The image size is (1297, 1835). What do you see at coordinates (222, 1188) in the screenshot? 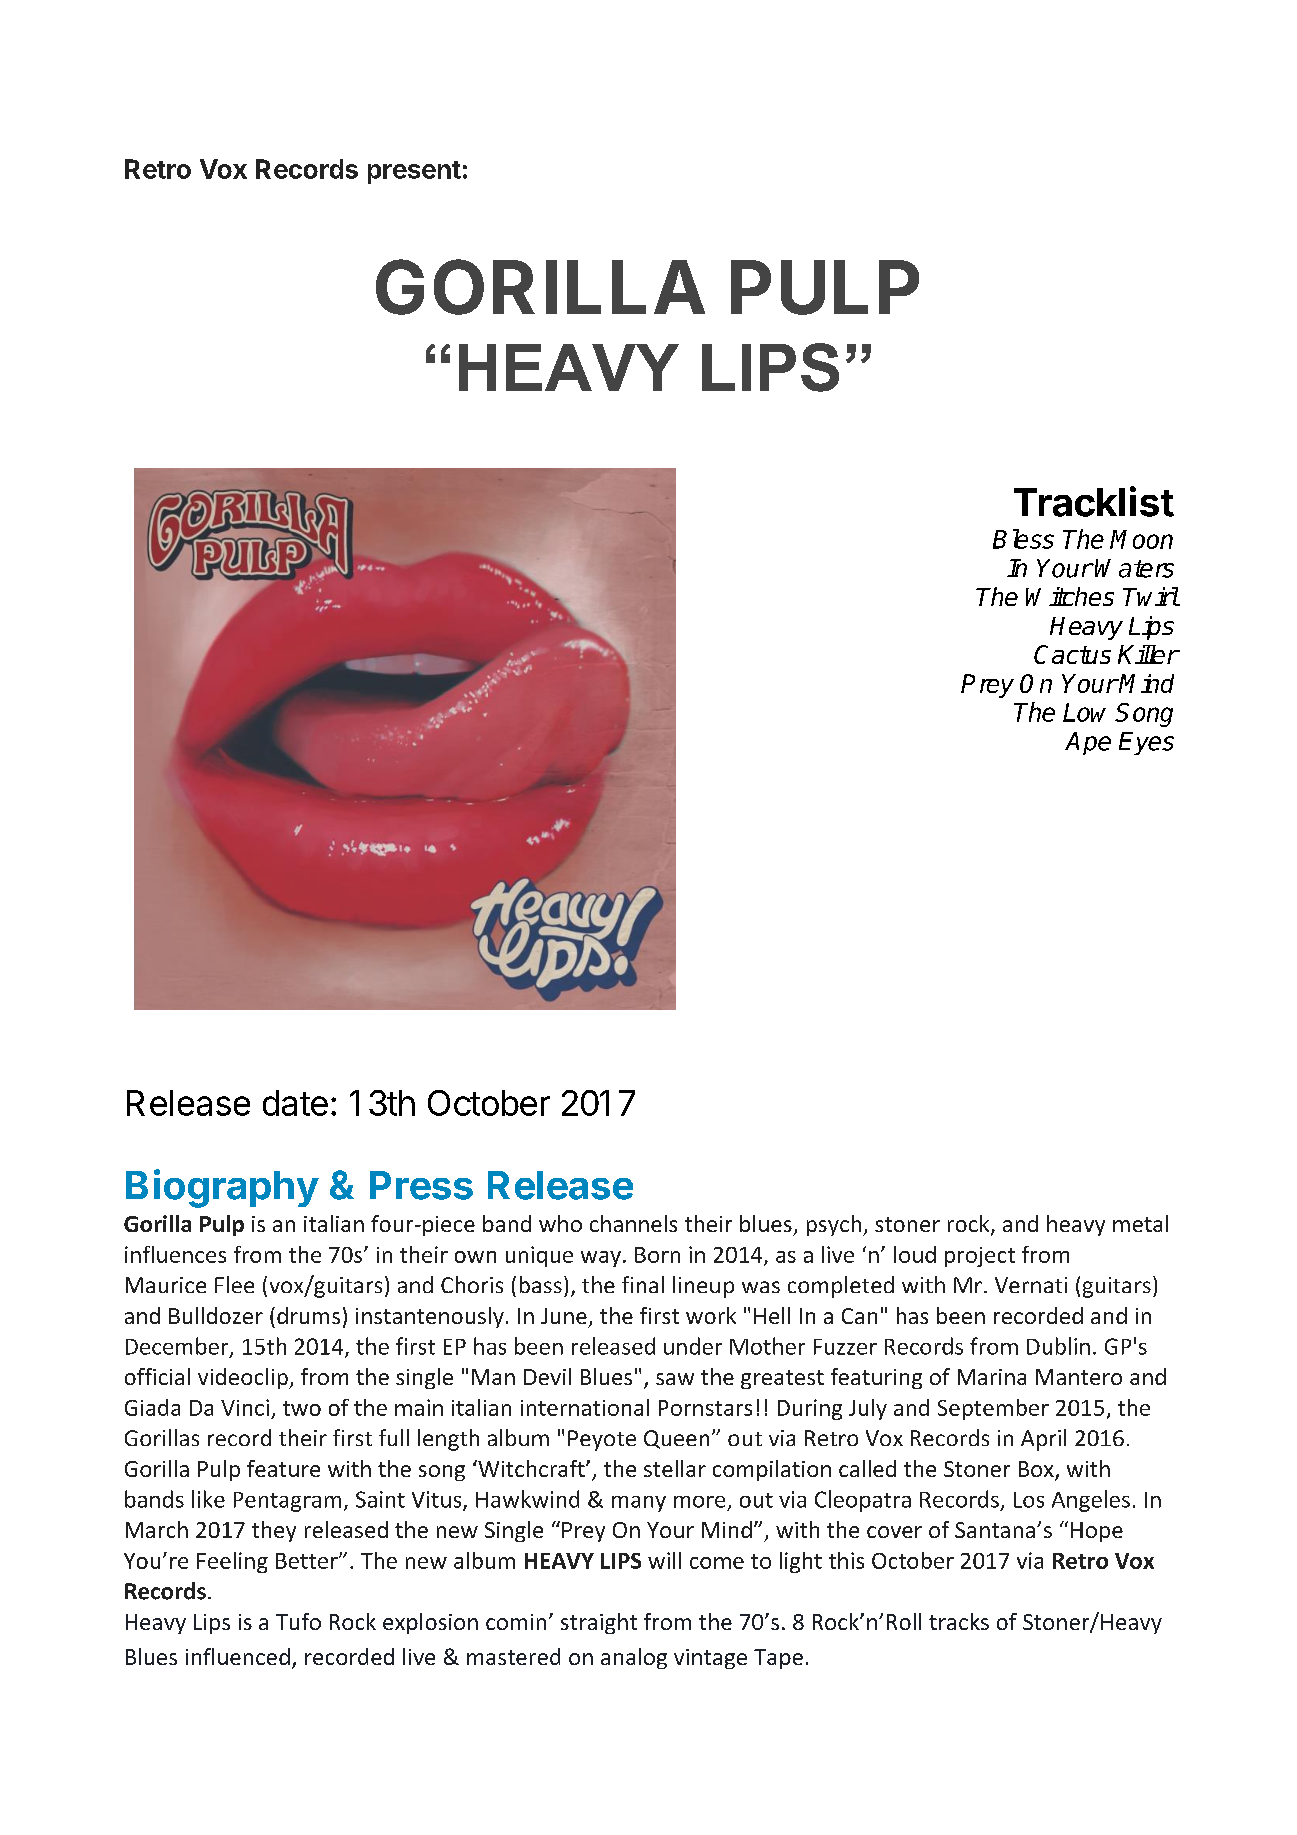
I see `Biography` at bounding box center [222, 1188].
